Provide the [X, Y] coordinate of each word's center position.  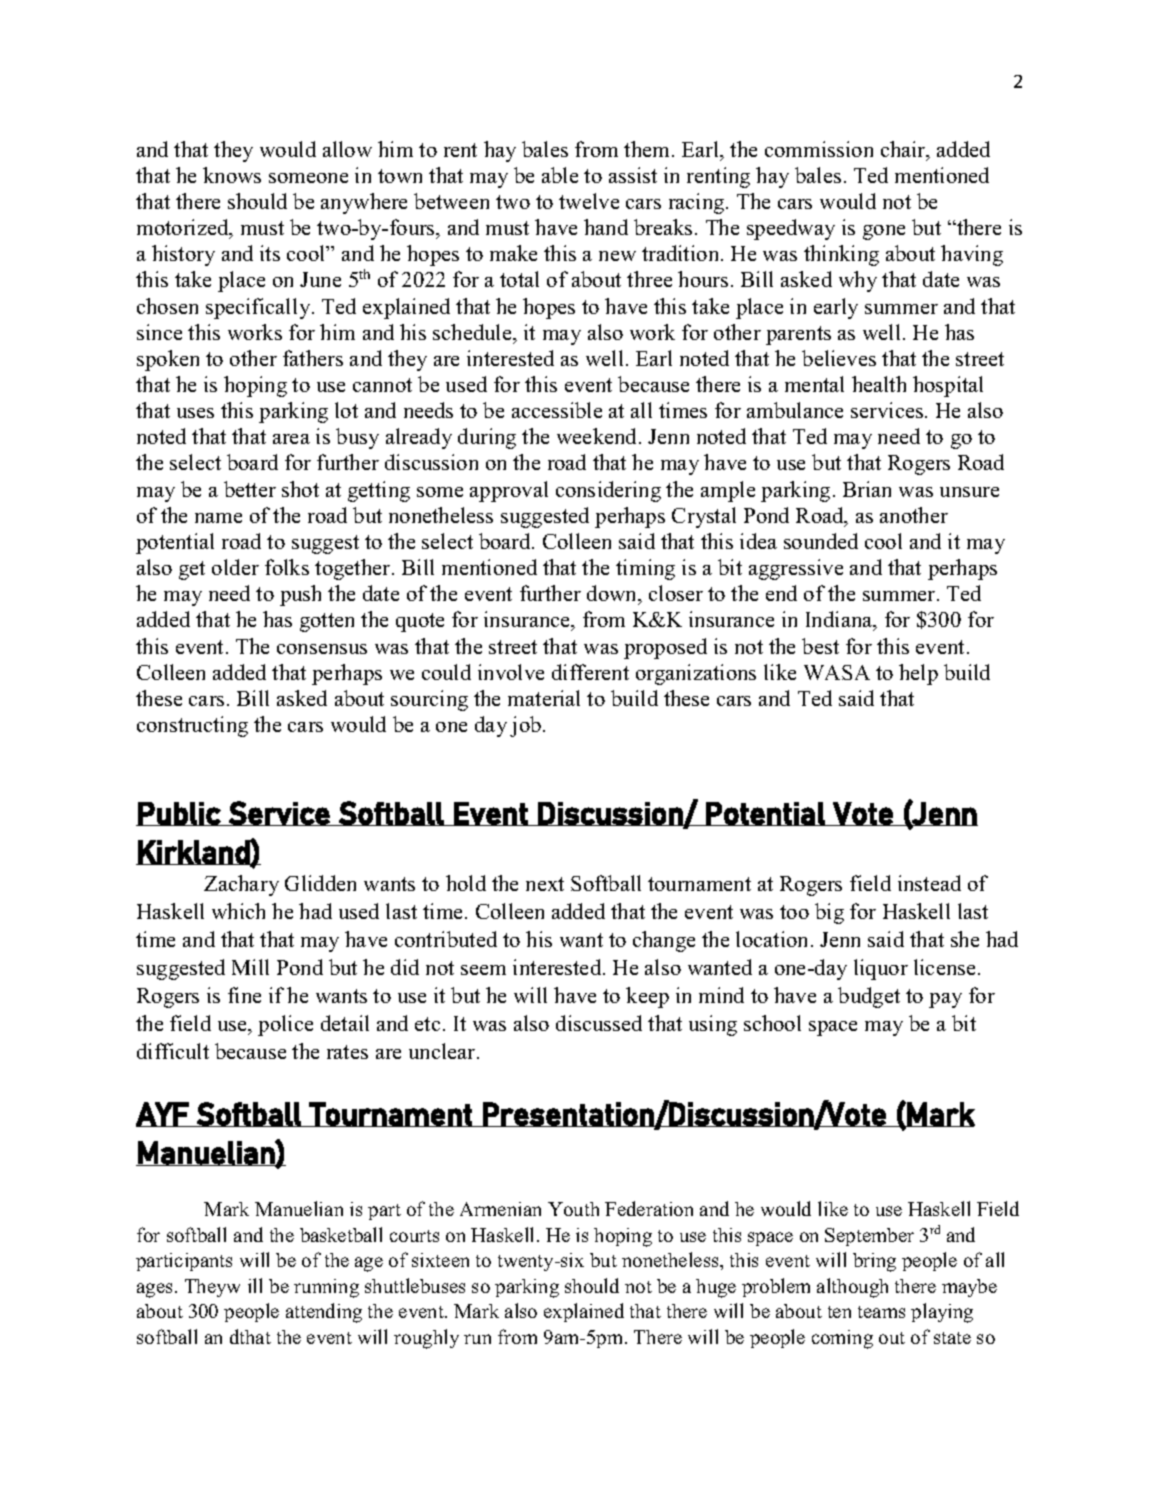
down [613, 595]
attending [324, 1313]
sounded [821, 541]
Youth [573, 1209]
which [238, 911]
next [545, 884]
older [235, 567]
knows [232, 175]
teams [881, 1312]
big [829, 913]
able [560, 175]
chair [904, 150]
